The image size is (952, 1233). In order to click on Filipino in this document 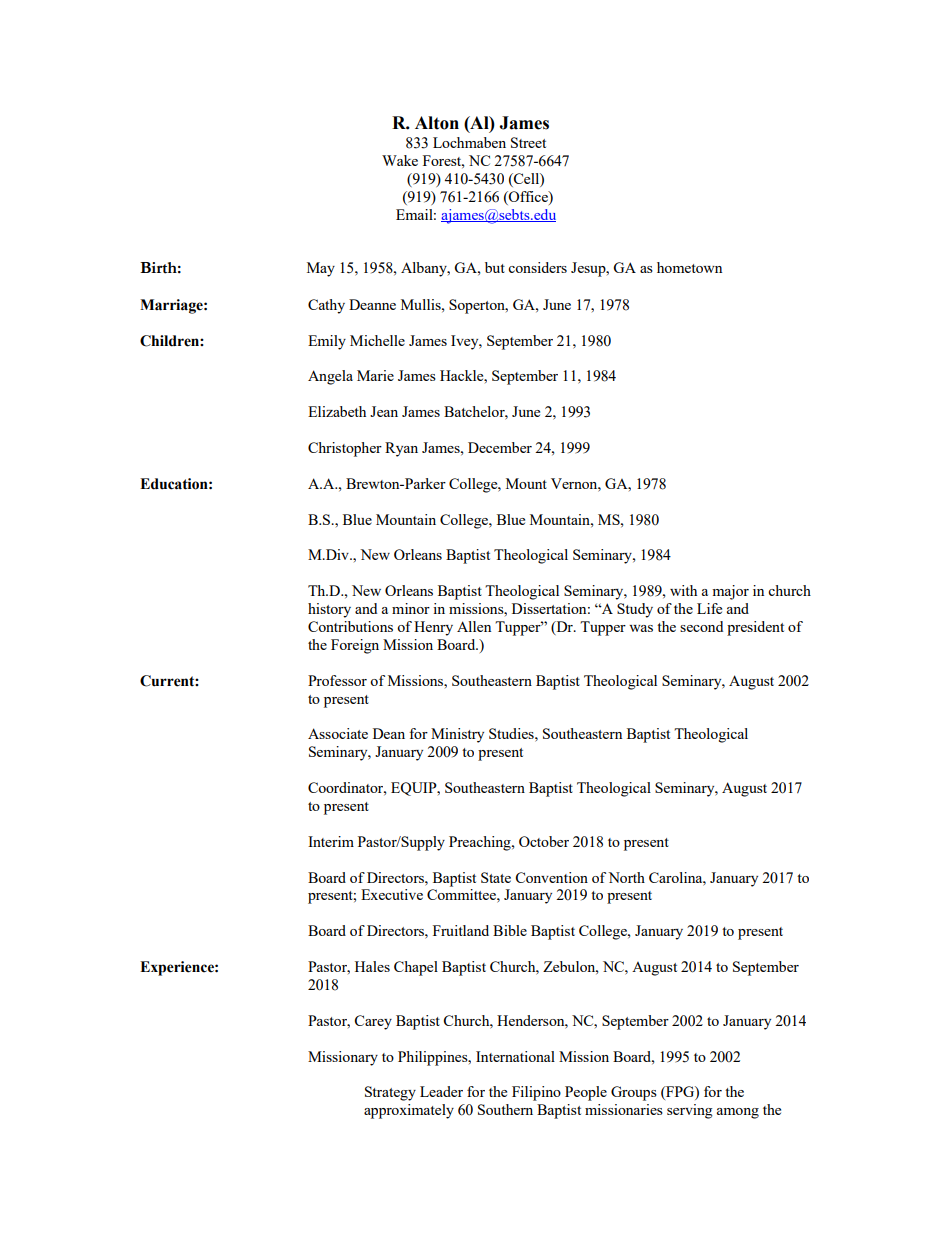, I will do `click(536, 1093)`.
